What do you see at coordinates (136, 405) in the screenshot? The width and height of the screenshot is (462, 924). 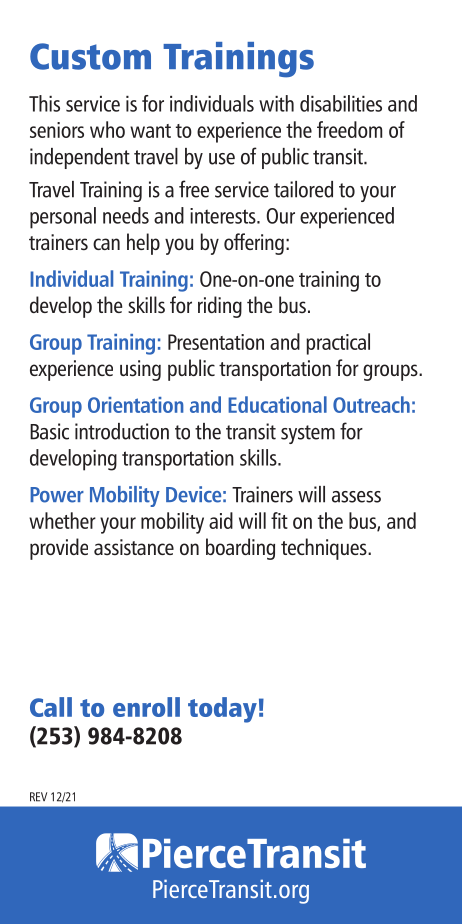 I see `Orientation` at bounding box center [136, 405].
